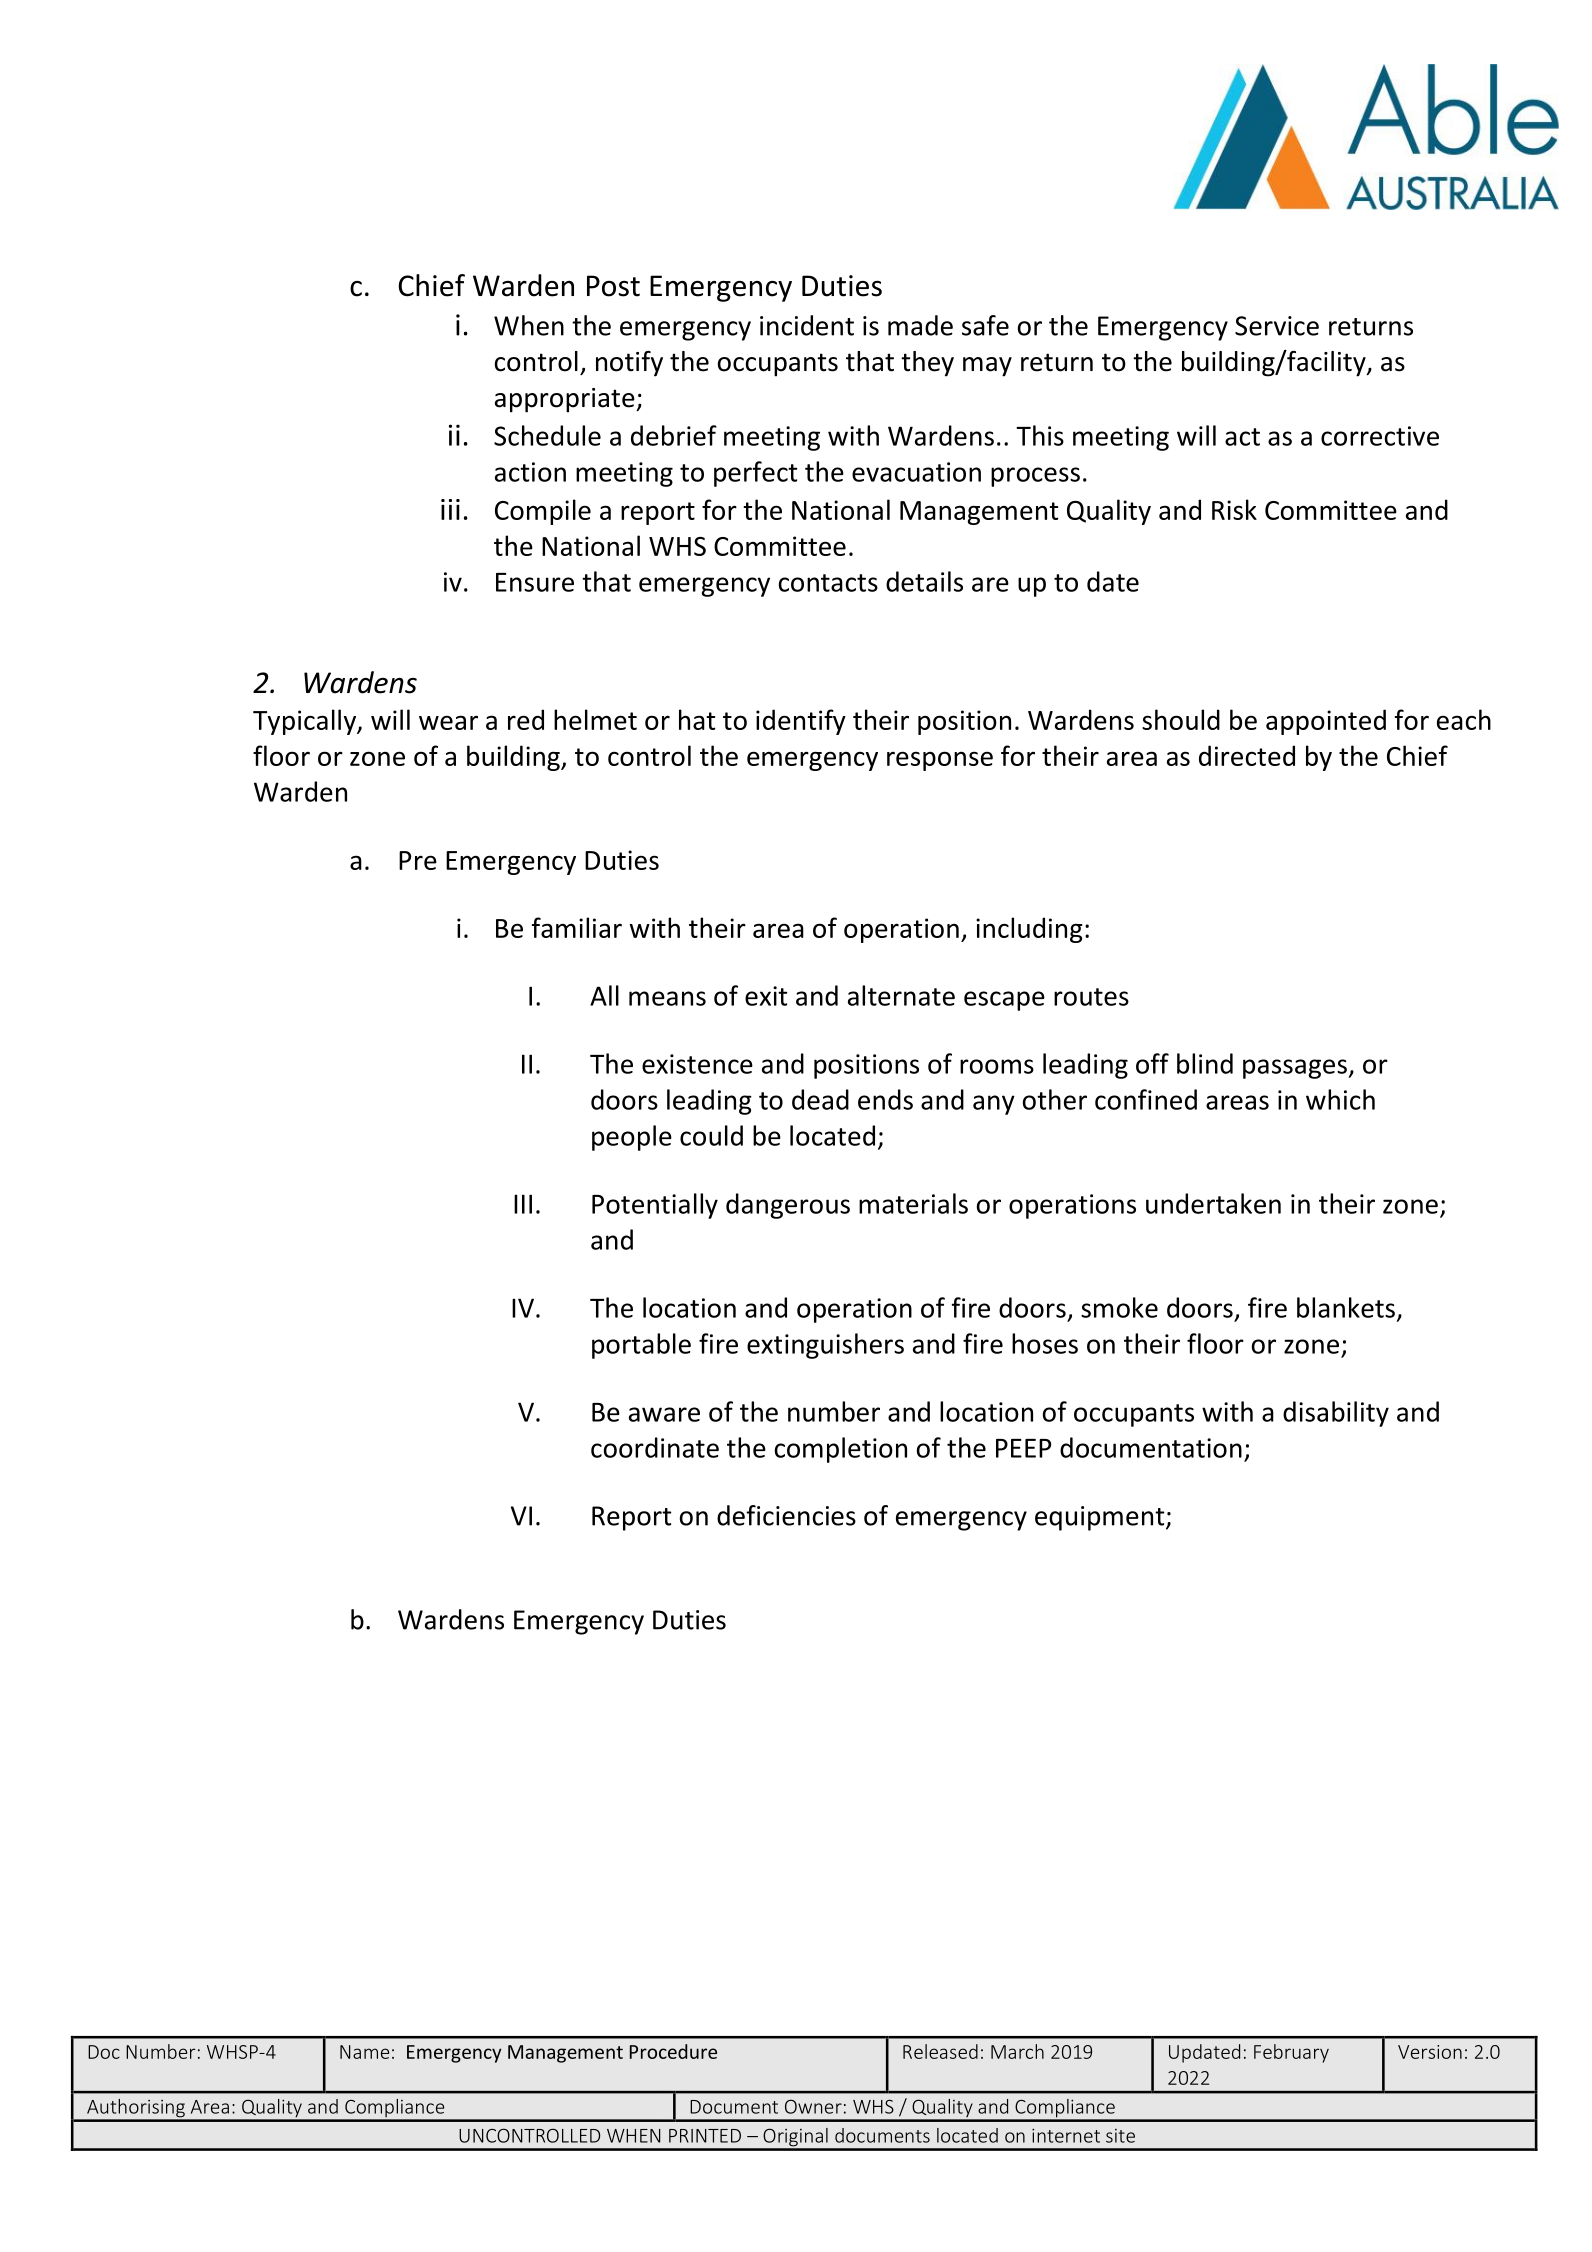 The height and width of the screenshot is (2252, 1592). Describe the element at coordinates (632, 1138) in the screenshot. I see `people` at that location.
